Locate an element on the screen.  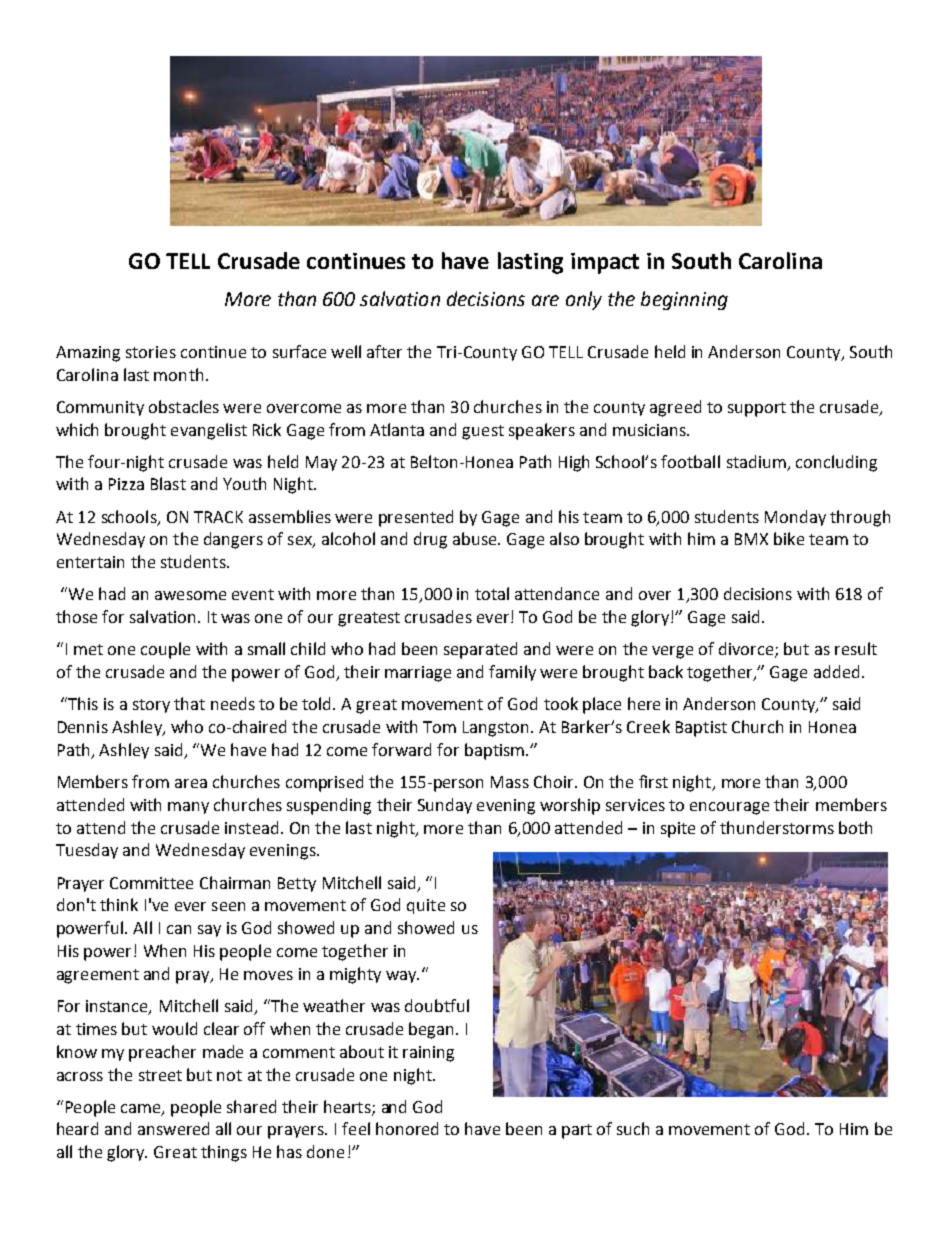
beginning is located at coordinates (684, 300).
